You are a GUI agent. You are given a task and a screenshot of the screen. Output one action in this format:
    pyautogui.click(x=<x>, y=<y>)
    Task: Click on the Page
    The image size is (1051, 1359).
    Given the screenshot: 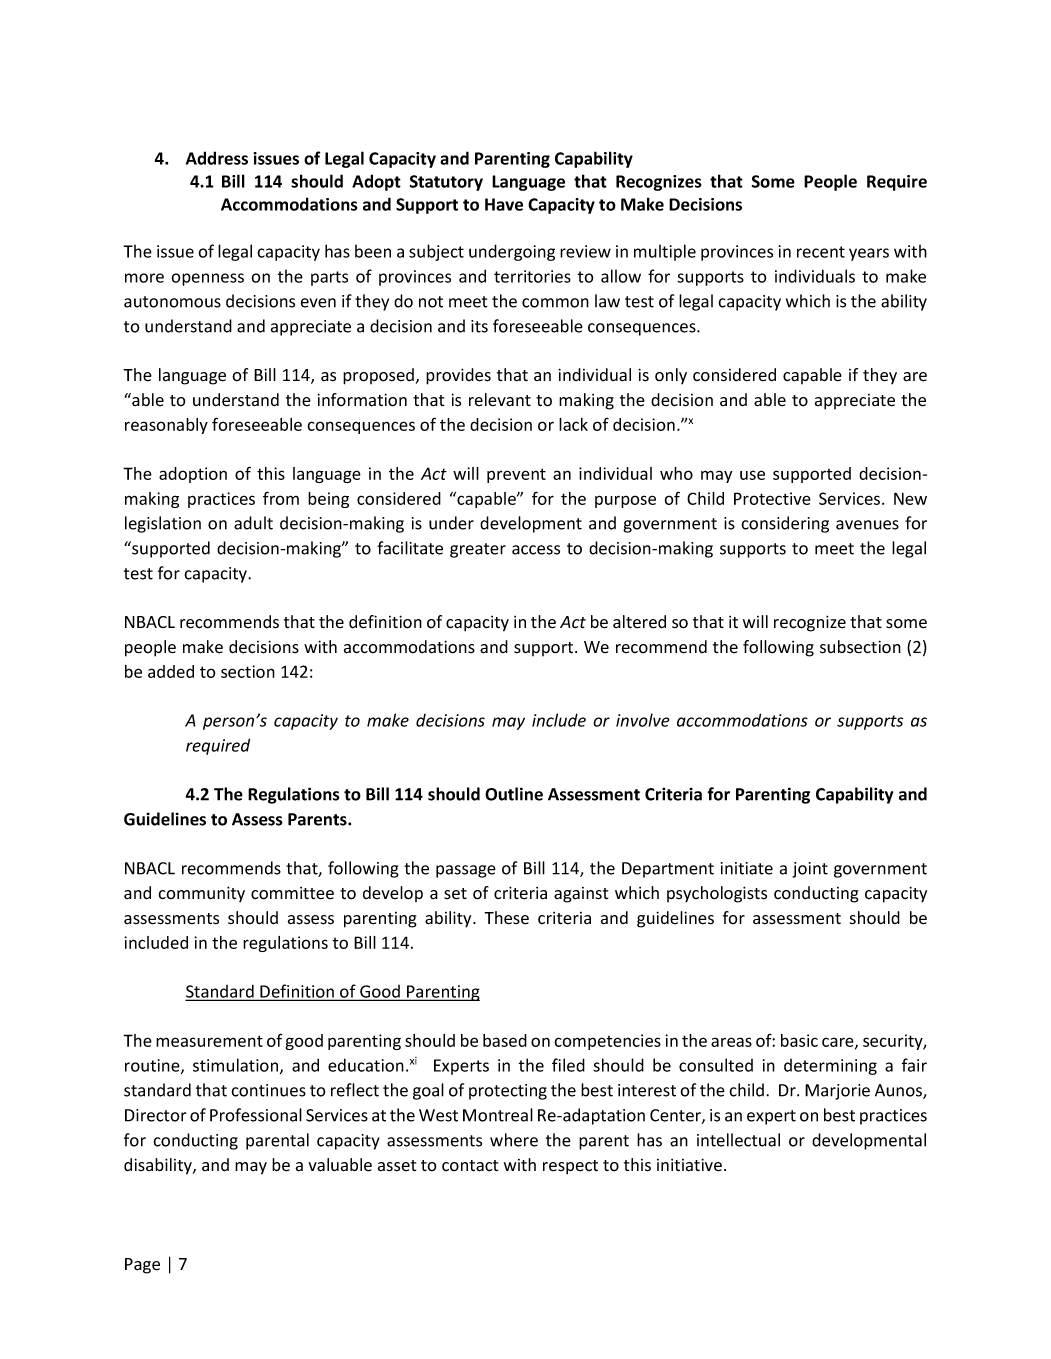 What is the action you would take?
    pyautogui.click(x=142, y=1266)
